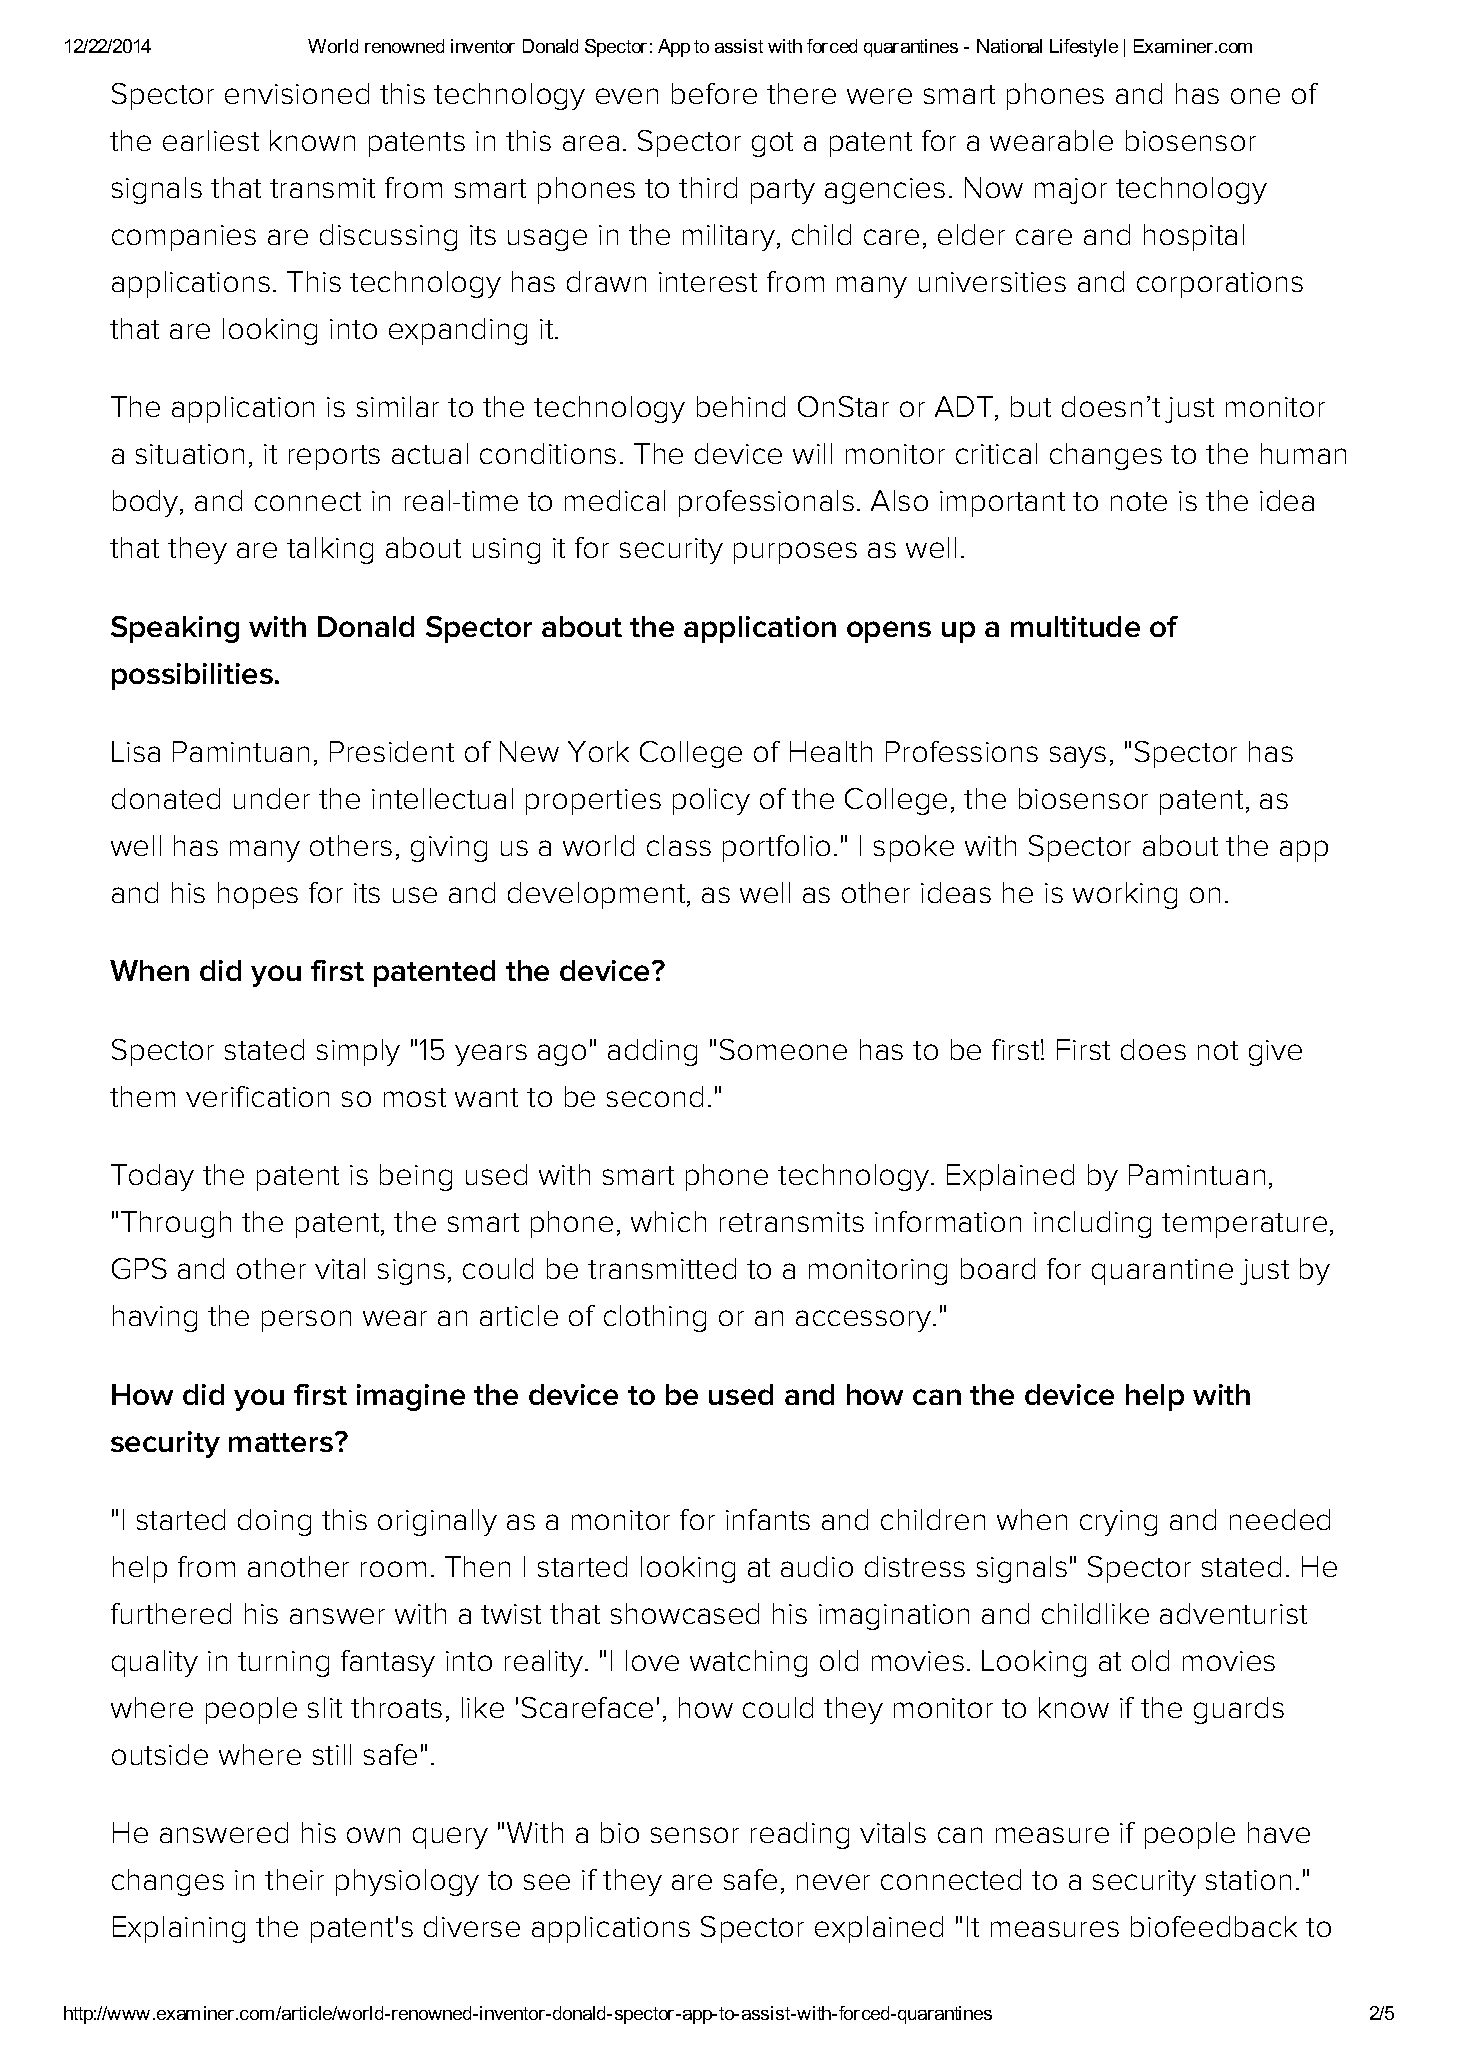 This page has height=2062, width=1458. Describe the element at coordinates (192, 676) in the page. I see `possibilities` at that location.
